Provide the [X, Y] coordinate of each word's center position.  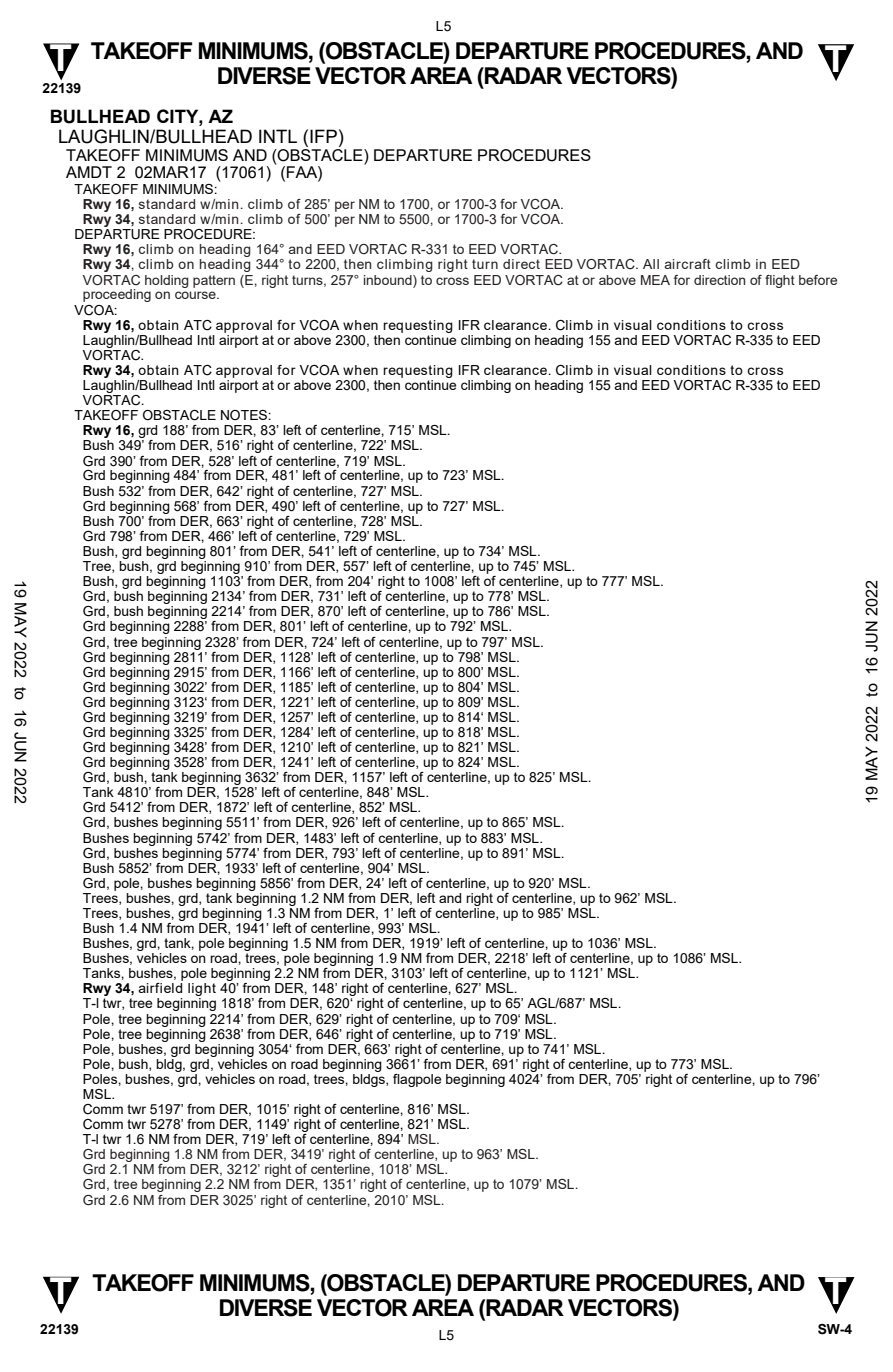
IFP [323, 136]
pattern [214, 281]
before [818, 280]
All [651, 264]
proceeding [117, 295]
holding [167, 281]
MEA [655, 280]
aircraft [688, 264]
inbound [389, 280]
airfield [160, 988]
